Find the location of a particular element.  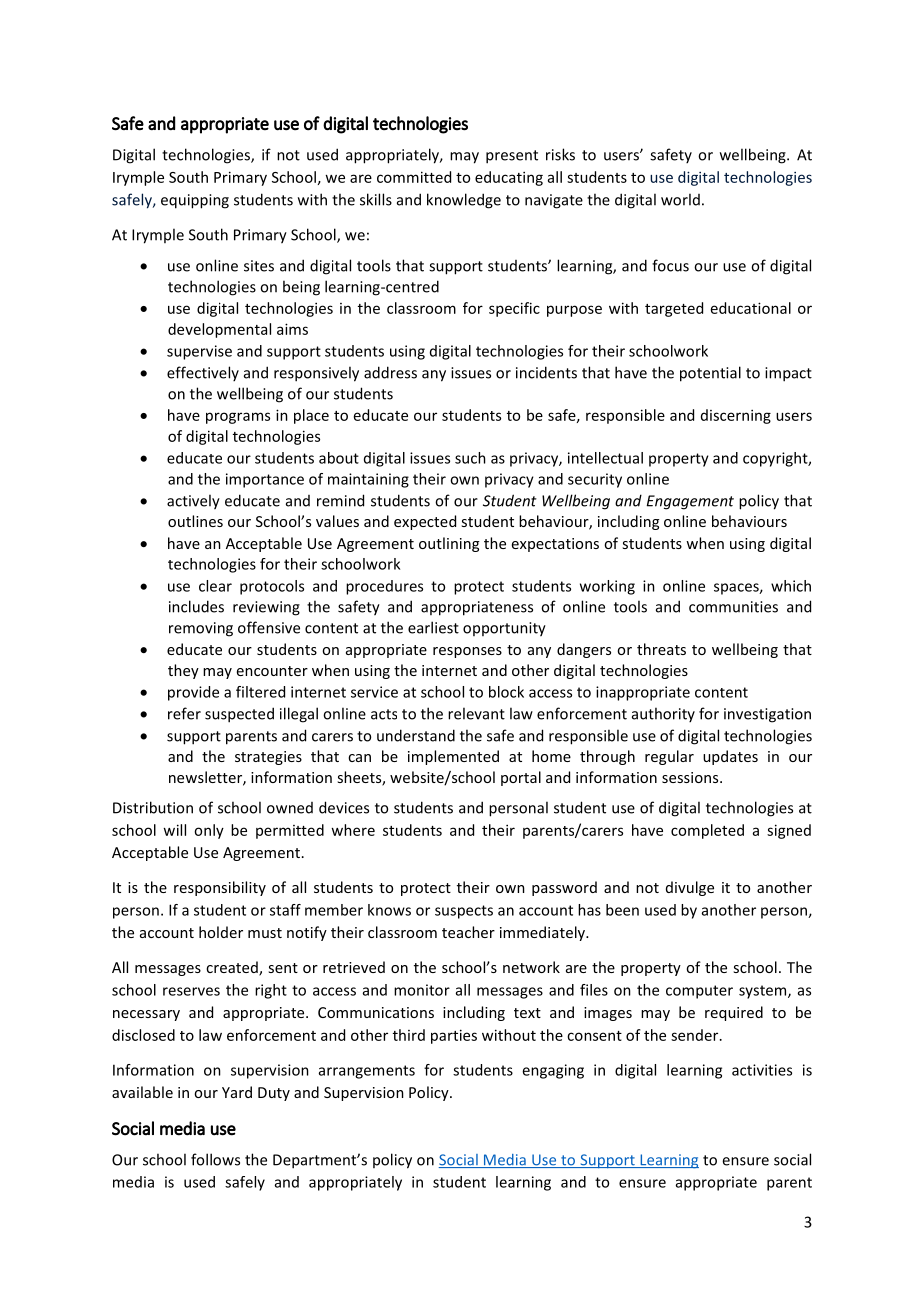

removing is located at coordinates (201, 629).
